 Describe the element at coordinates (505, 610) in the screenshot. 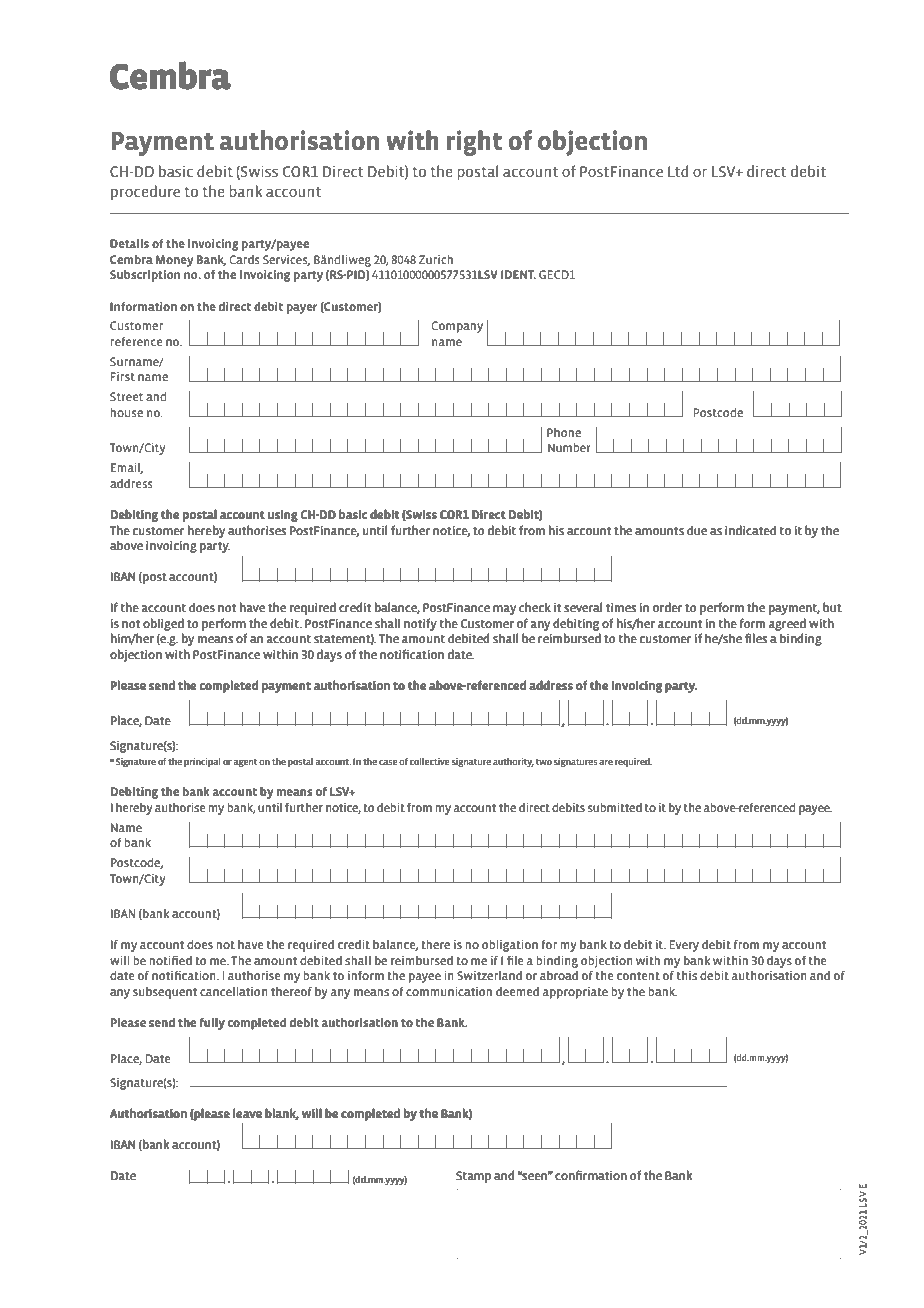

I see `may` at that location.
